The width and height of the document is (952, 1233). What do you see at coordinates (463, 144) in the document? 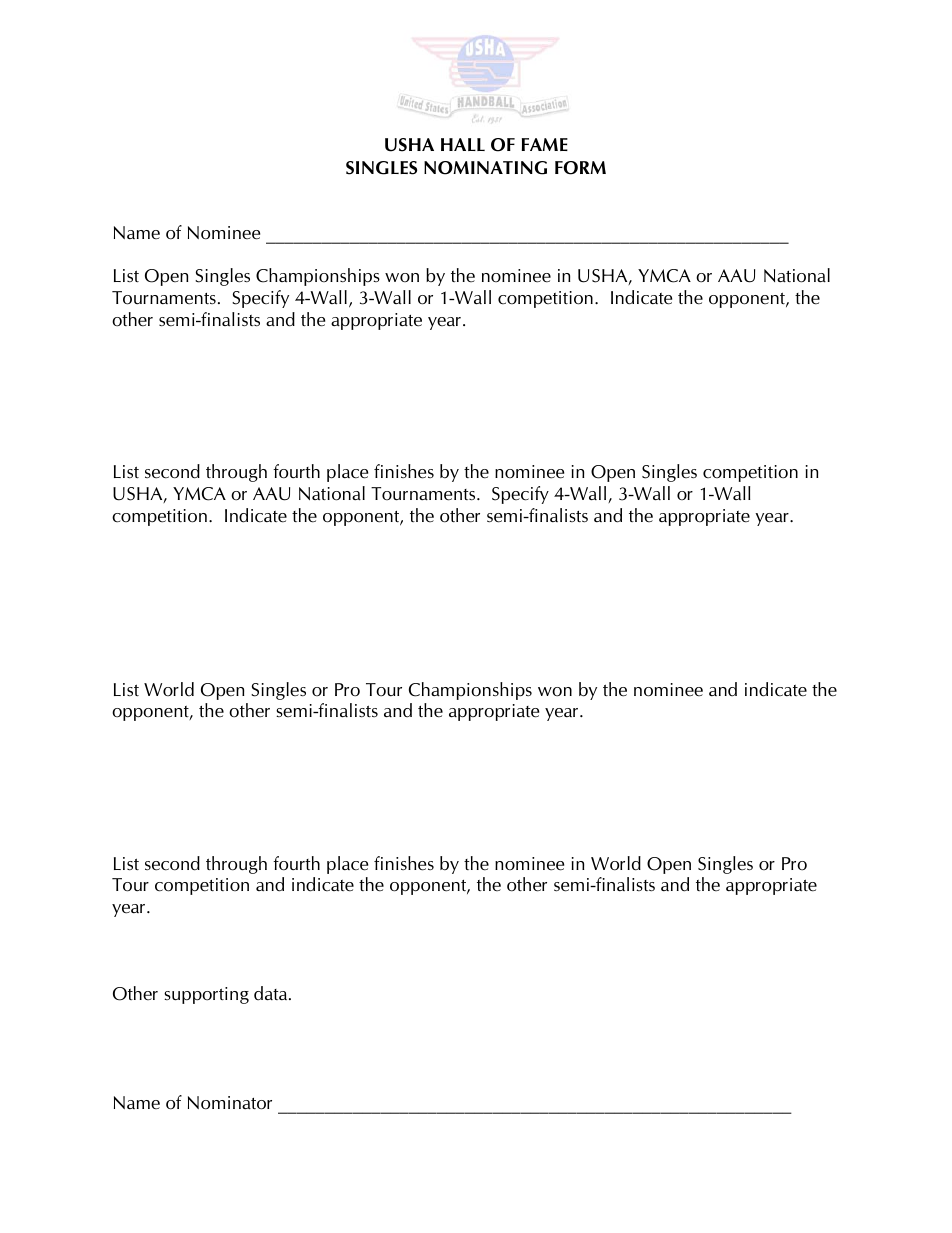
I see `HALL` at bounding box center [463, 144].
